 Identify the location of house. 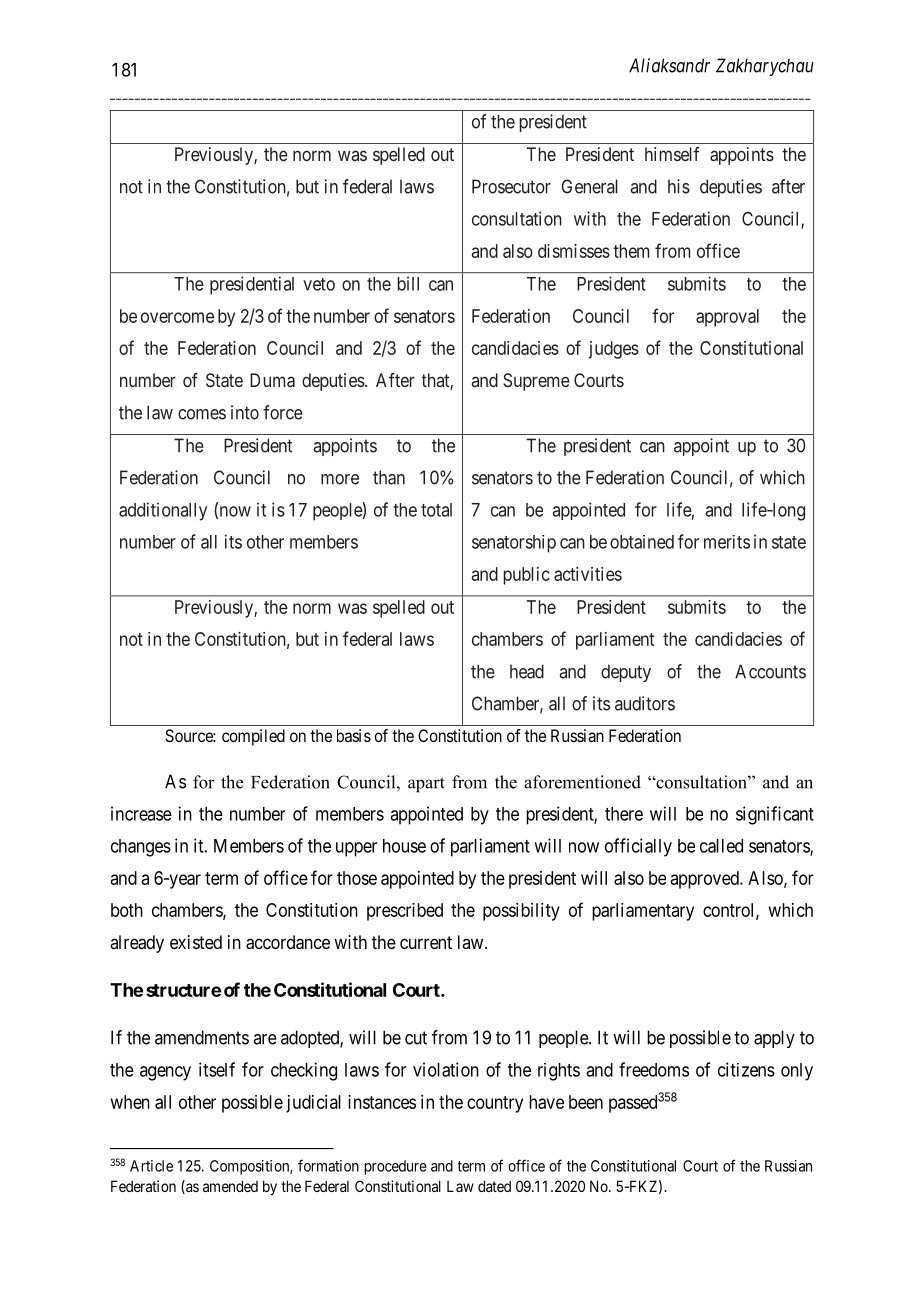
(404, 846).
